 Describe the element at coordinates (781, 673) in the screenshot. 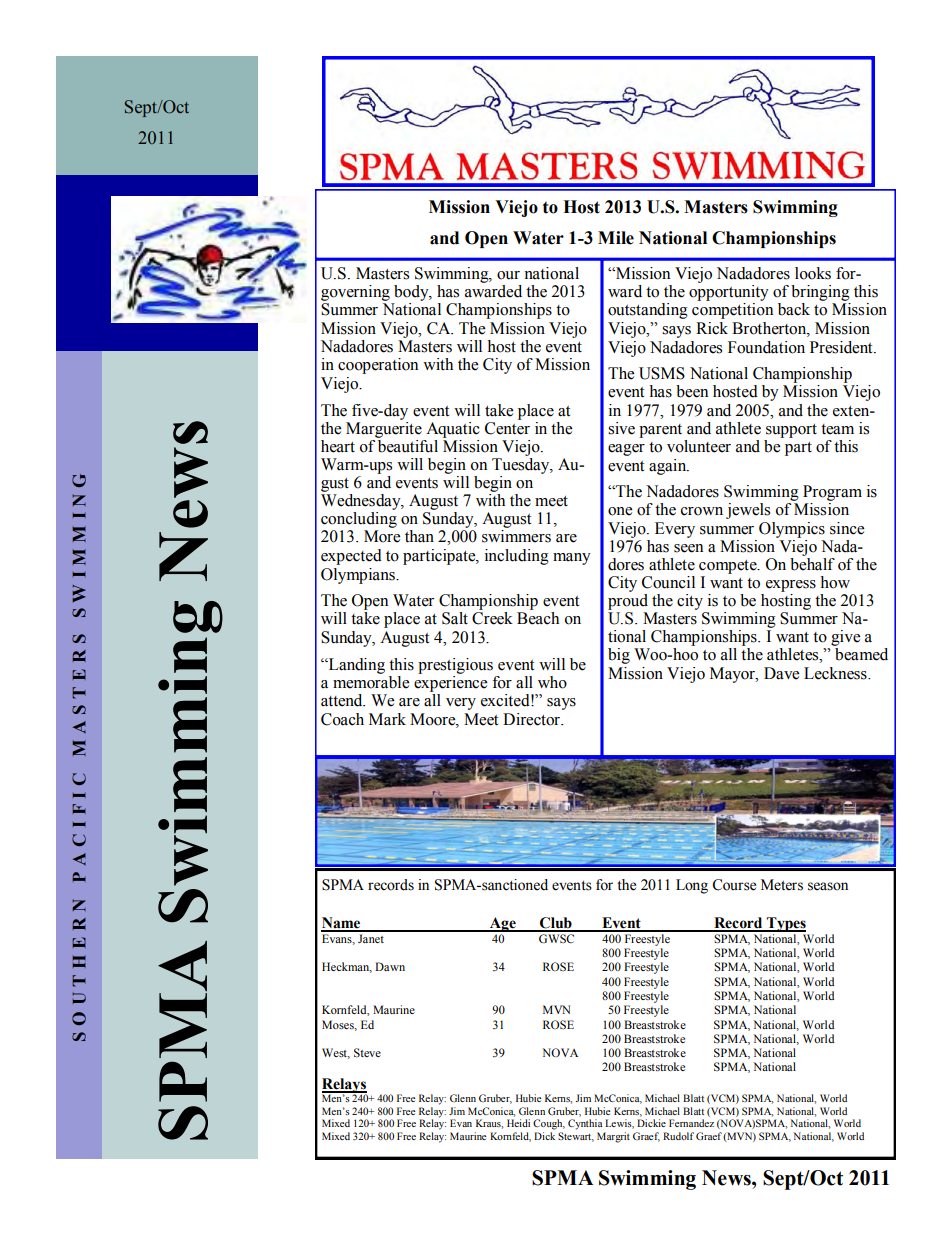

I see `Dave` at that location.
